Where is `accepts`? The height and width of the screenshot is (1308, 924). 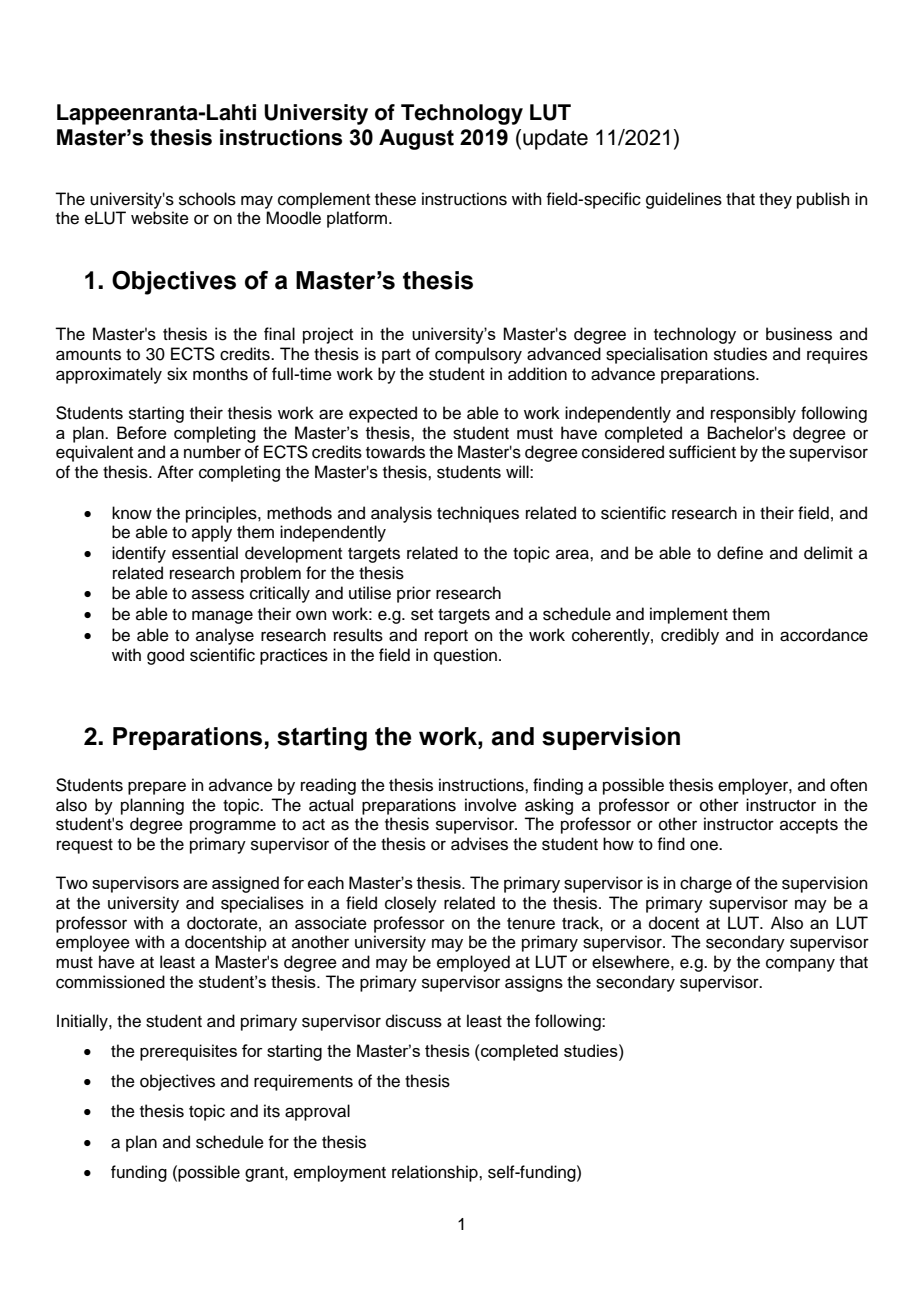
accepts is located at coordinates (809, 826).
